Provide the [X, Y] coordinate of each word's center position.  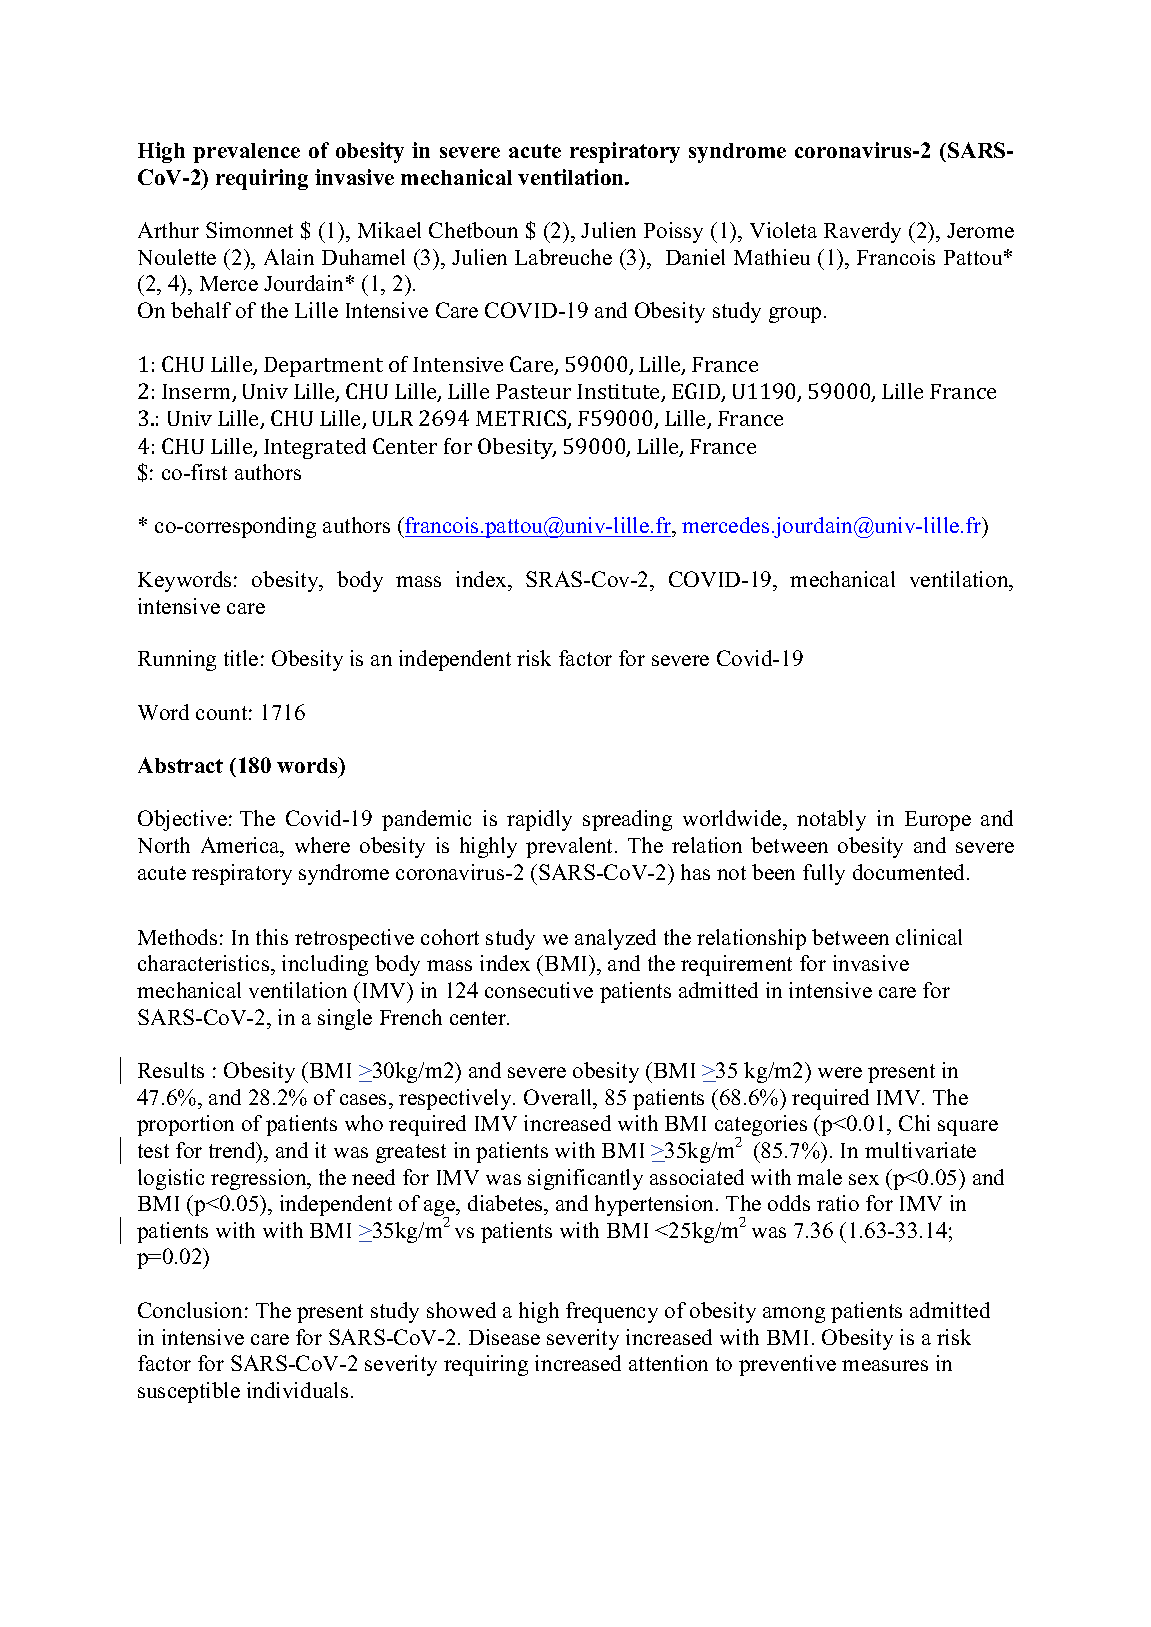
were [840, 1072]
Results [171, 1070]
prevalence [246, 153]
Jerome [980, 230]
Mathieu [772, 257]
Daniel [695, 257]
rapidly [539, 820]
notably [831, 820]
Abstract [180, 765]
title [241, 658]
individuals [297, 1390]
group [795, 315]
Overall [559, 1097]
